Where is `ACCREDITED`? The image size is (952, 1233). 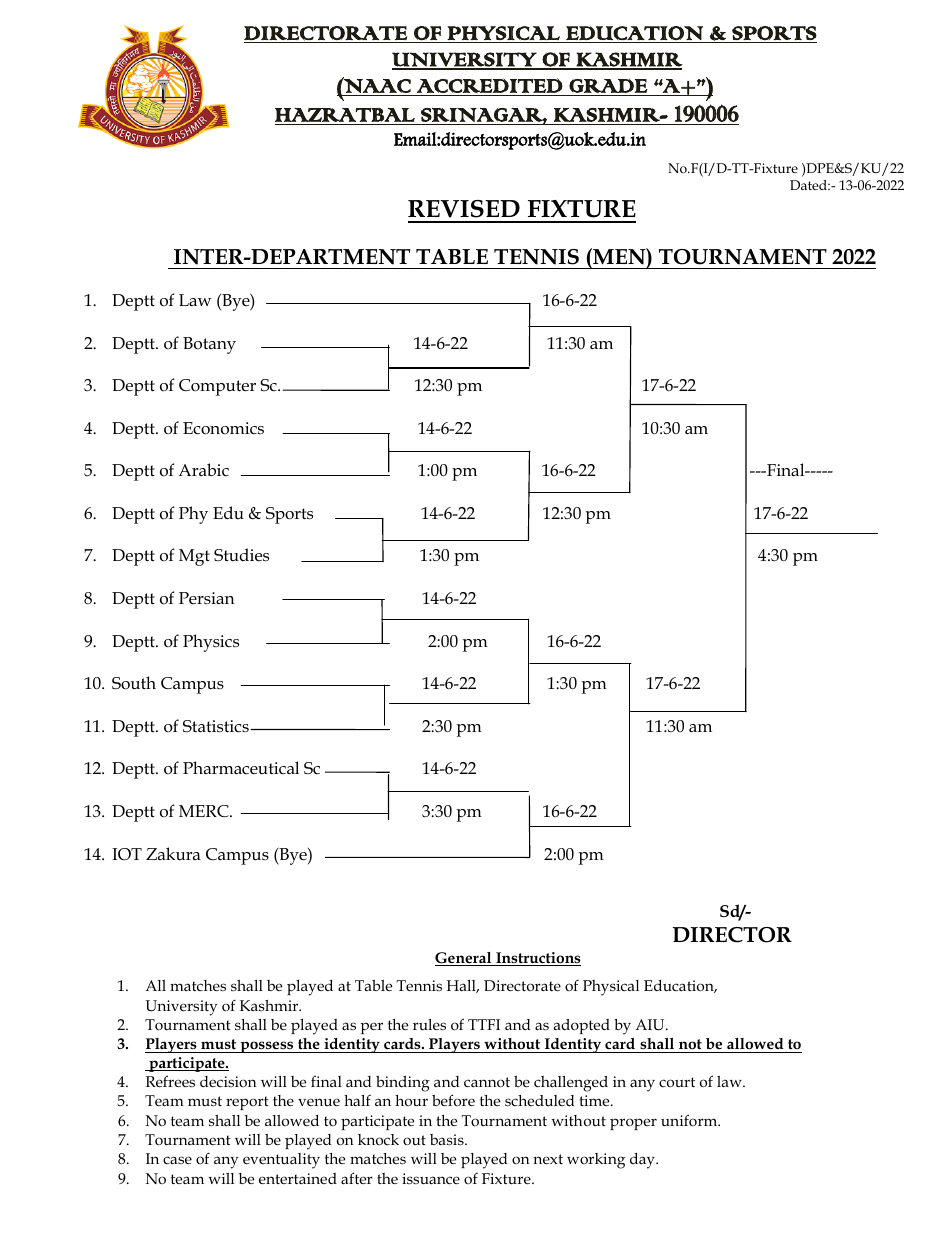
ACCREDITED is located at coordinates (490, 85).
